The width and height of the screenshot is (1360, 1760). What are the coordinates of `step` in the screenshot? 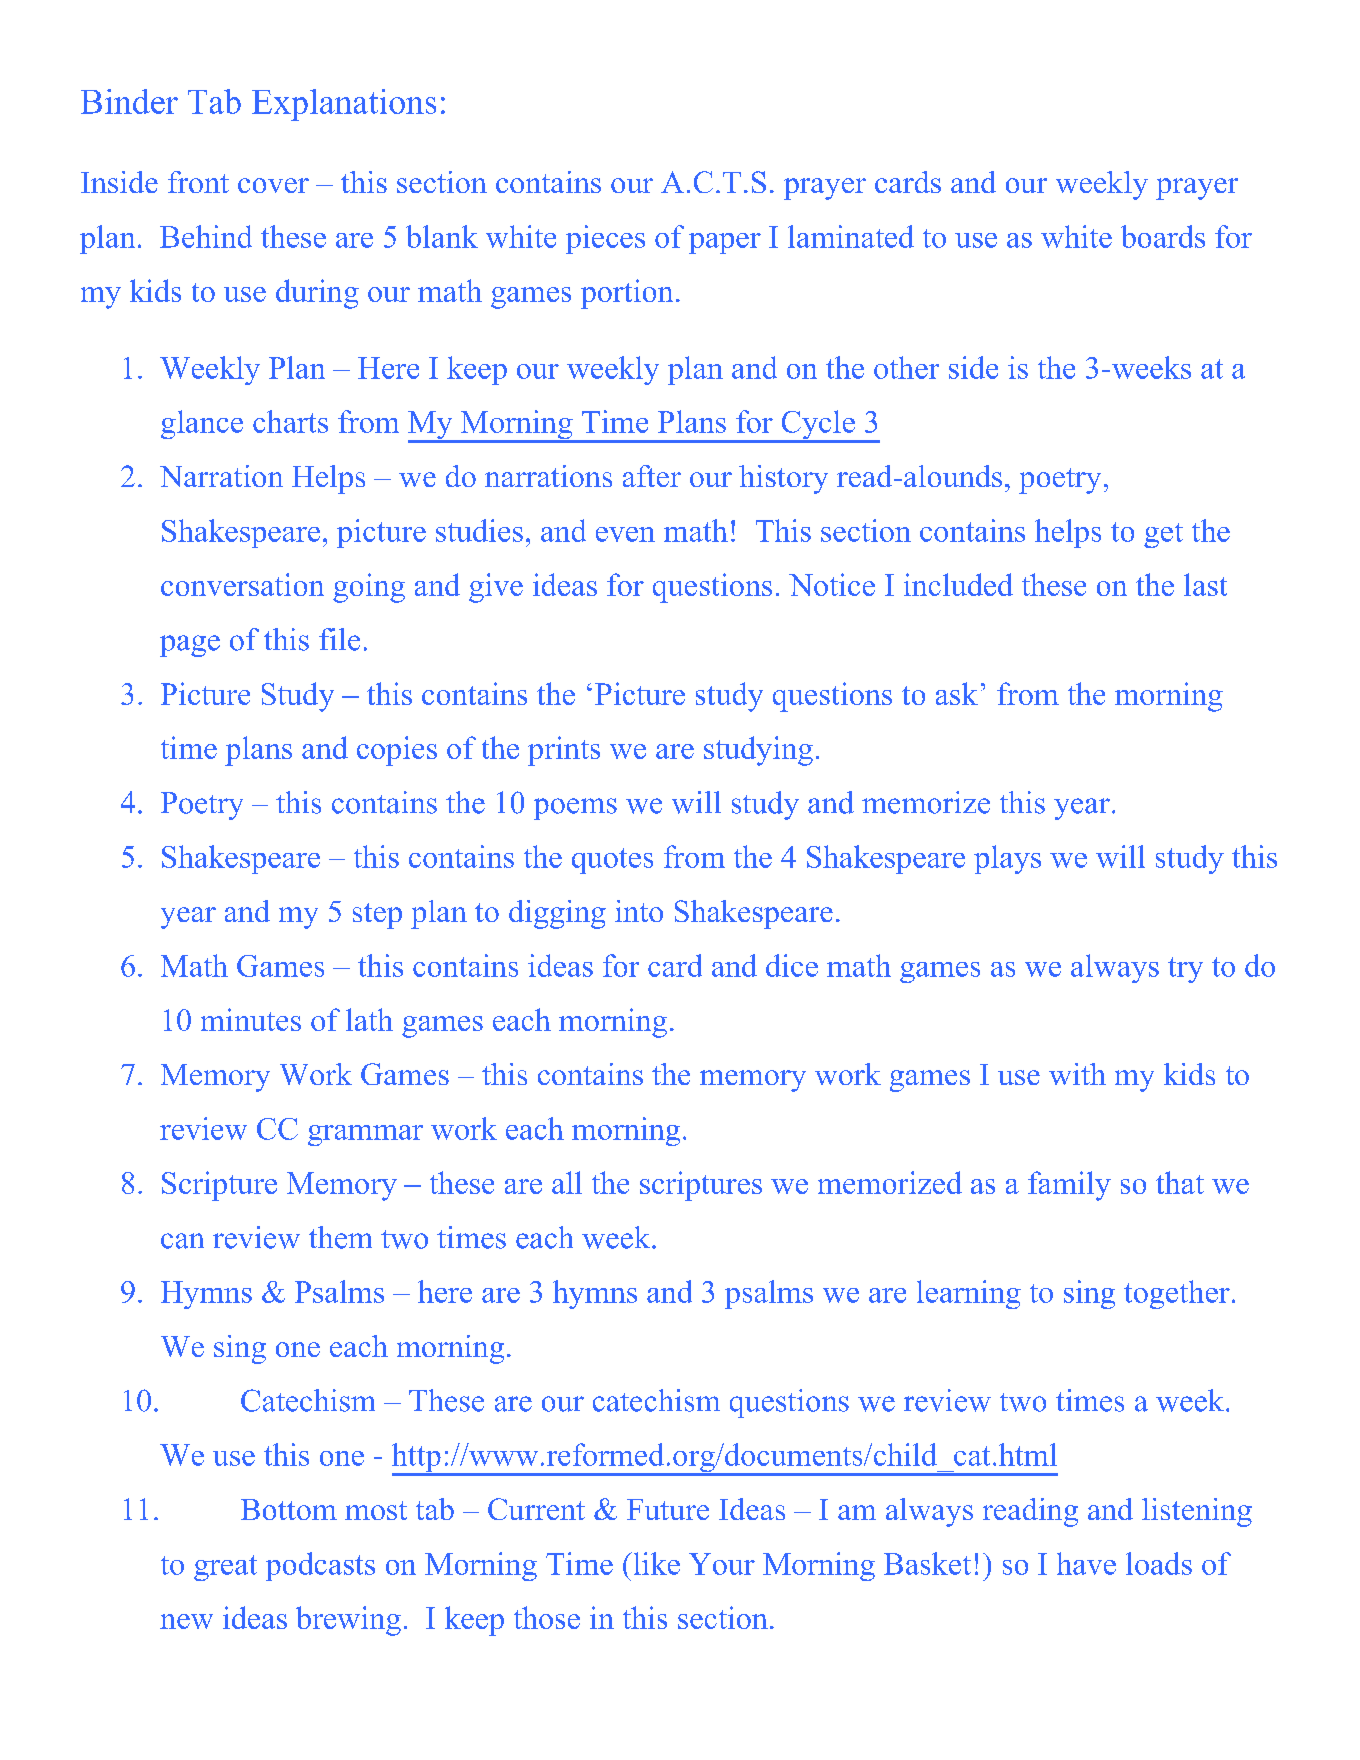 It's located at (377, 916).
